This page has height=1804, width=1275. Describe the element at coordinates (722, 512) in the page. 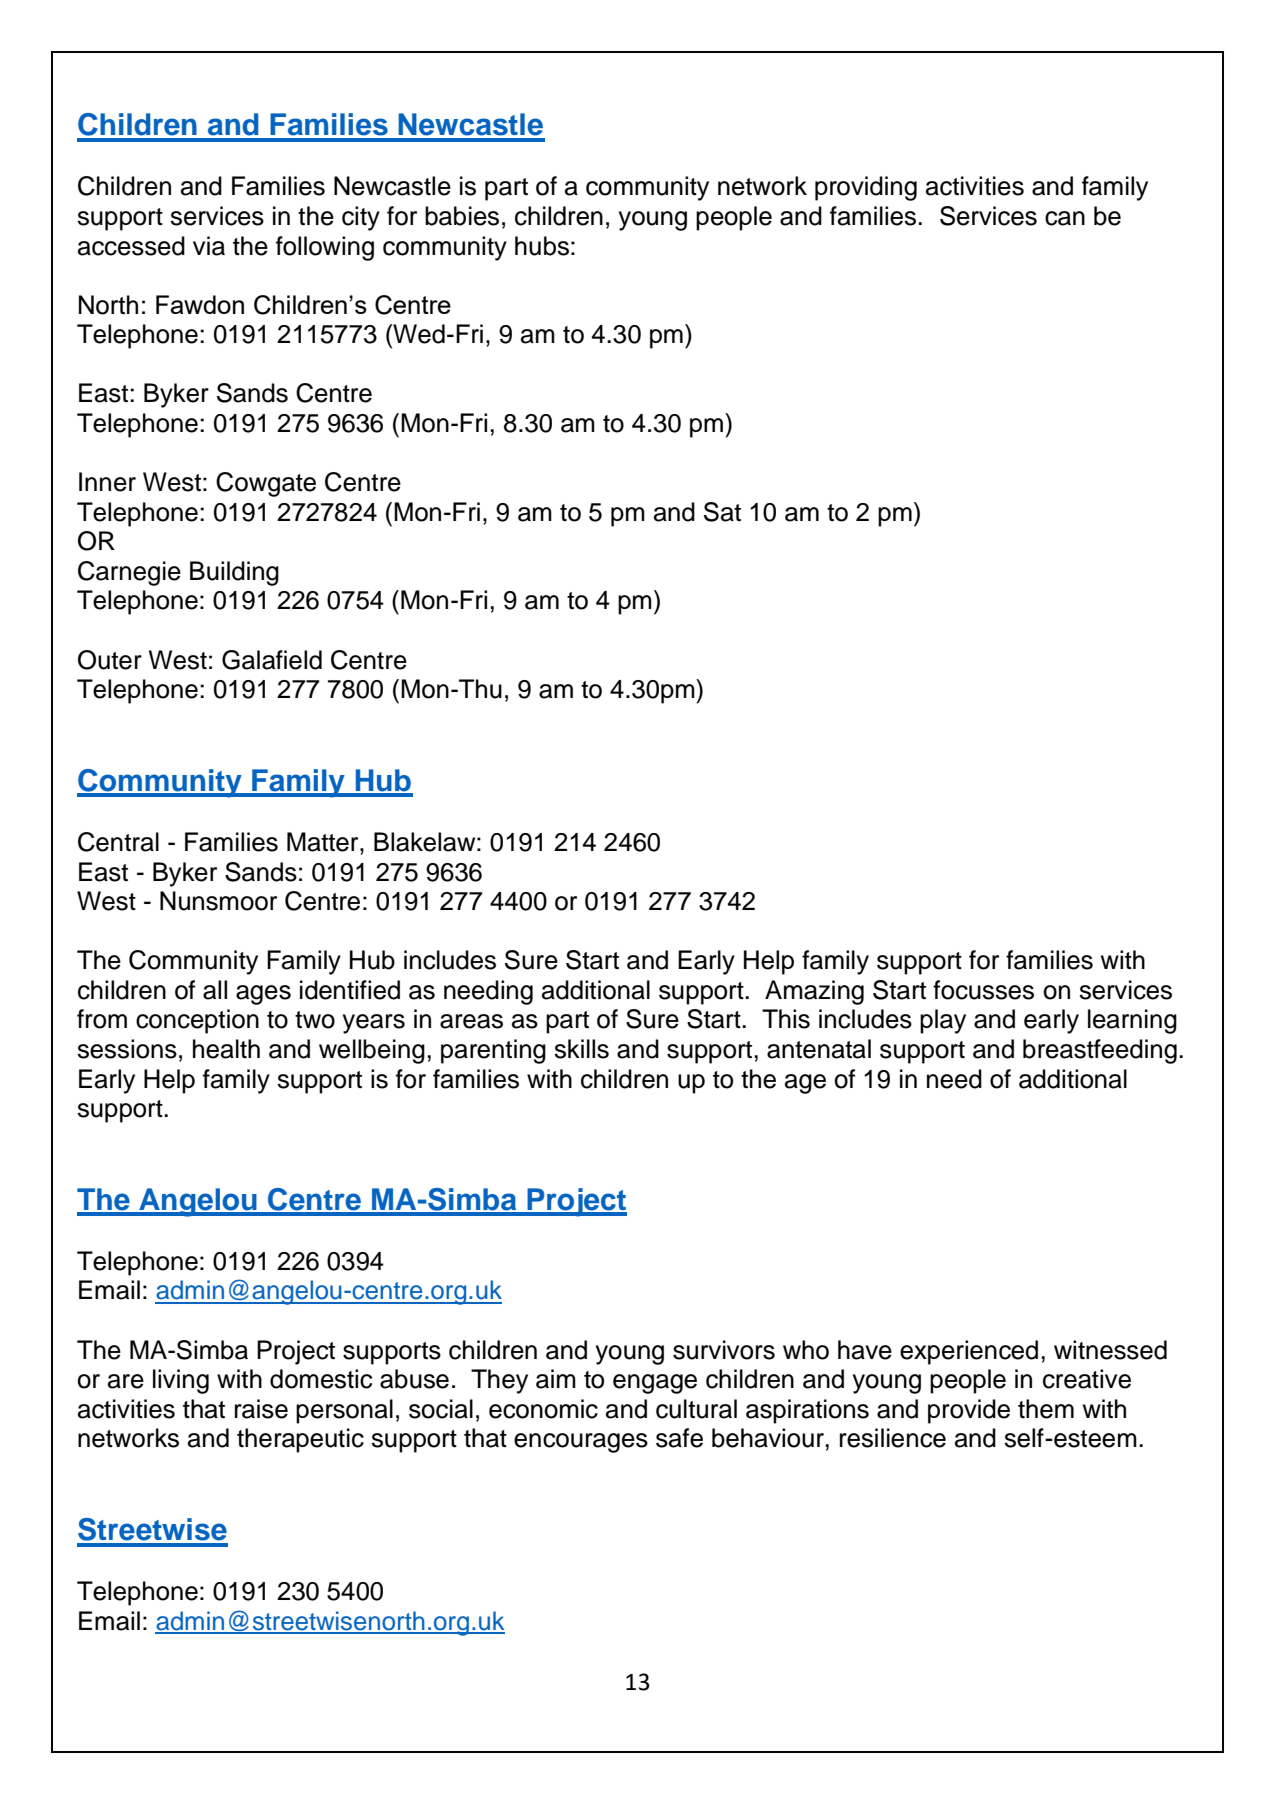

I see `Sat` at that location.
